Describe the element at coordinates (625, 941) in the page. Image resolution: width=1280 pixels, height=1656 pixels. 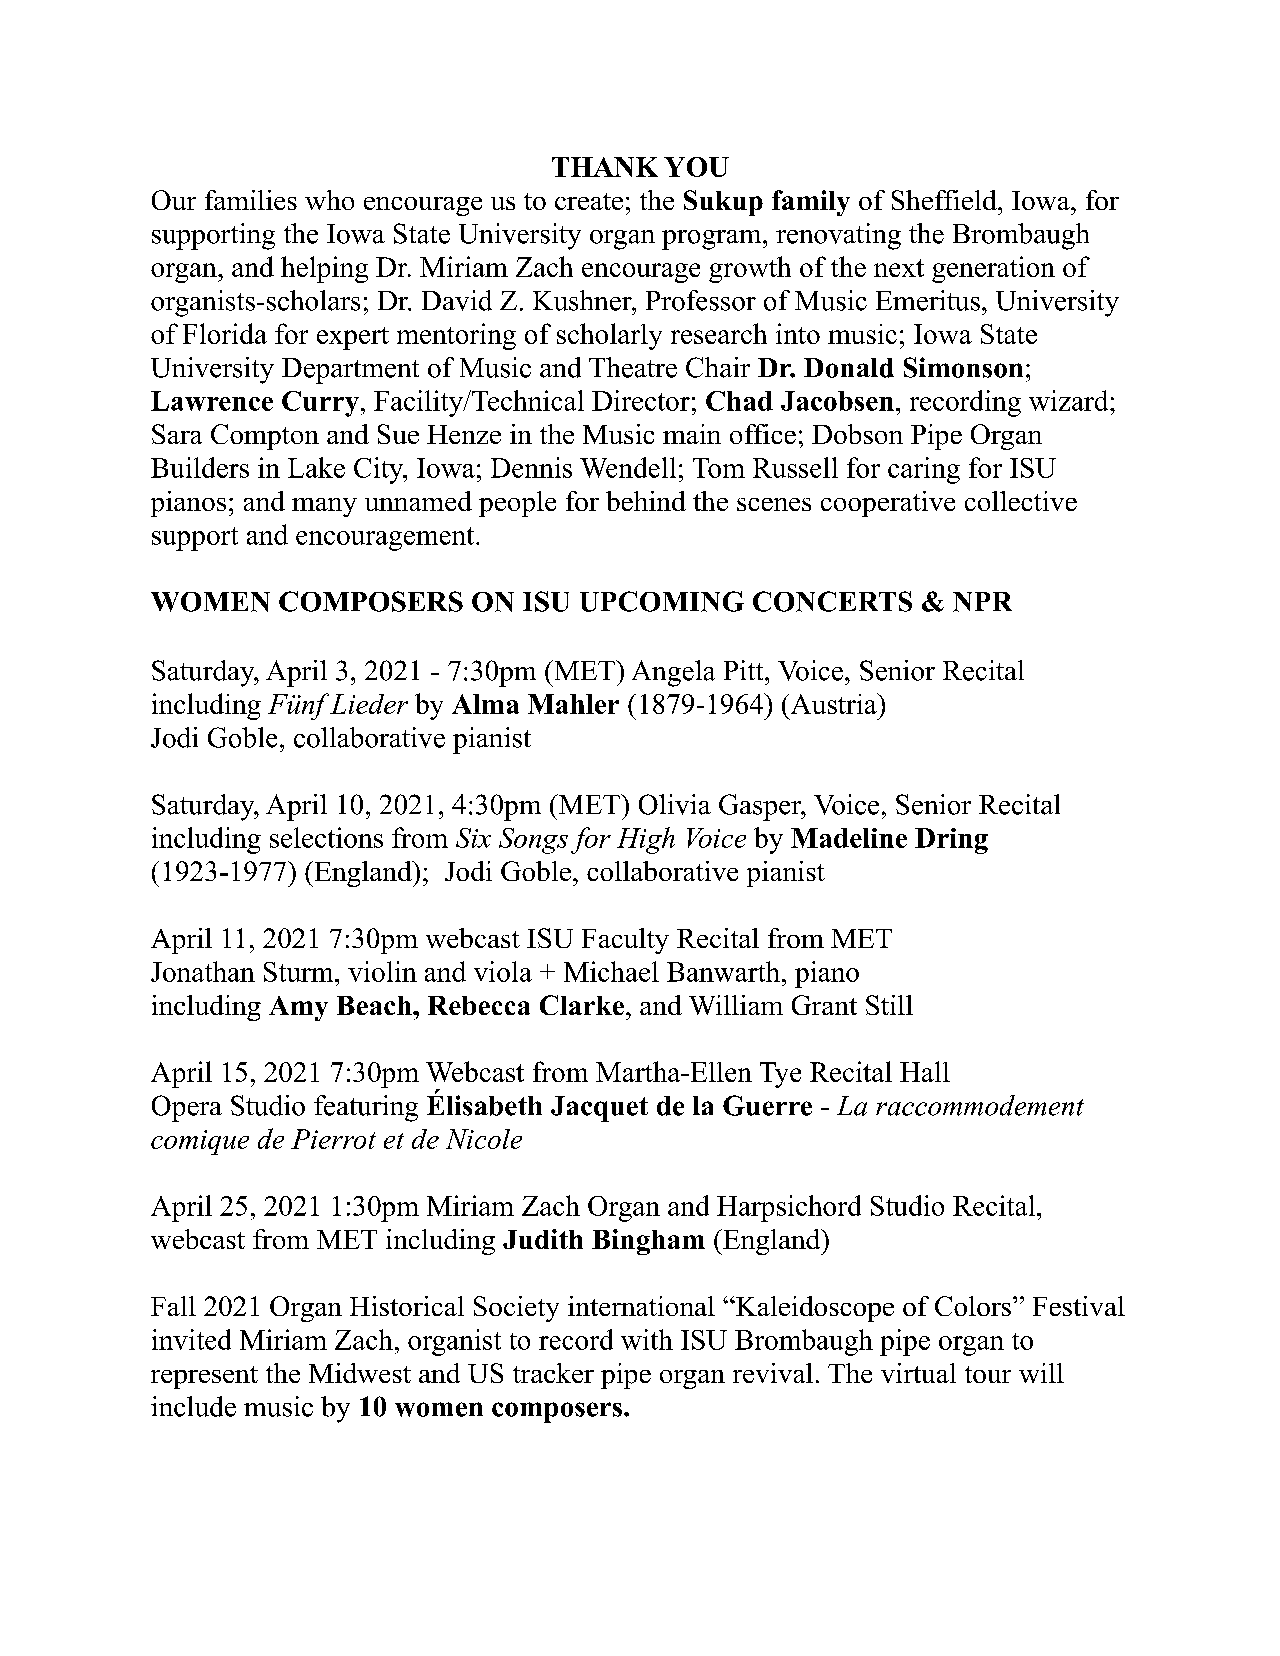
I see `Faculty` at that location.
